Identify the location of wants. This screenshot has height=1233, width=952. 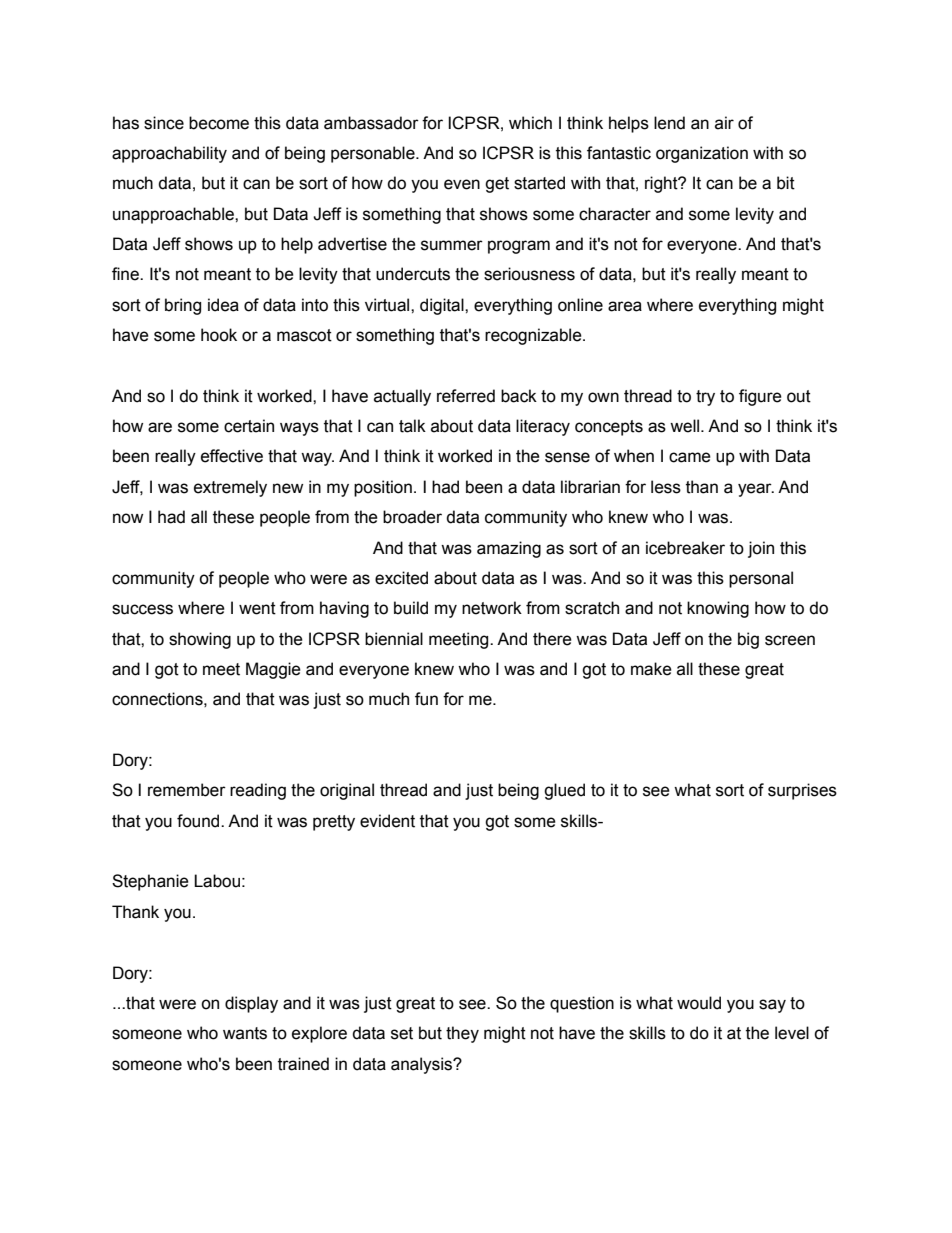
(245, 1033).
